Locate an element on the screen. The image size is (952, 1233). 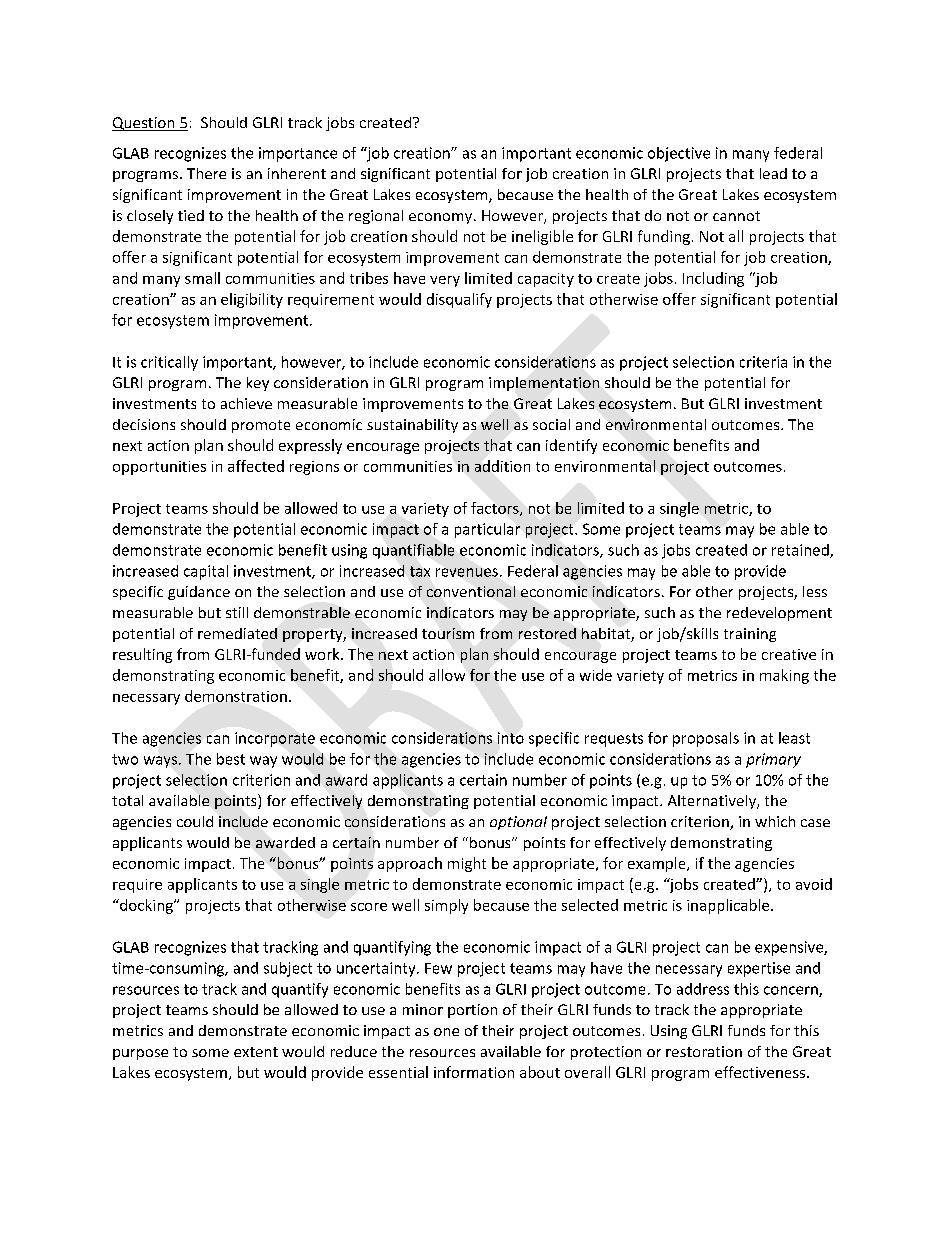
conventional is located at coordinates (471, 591).
